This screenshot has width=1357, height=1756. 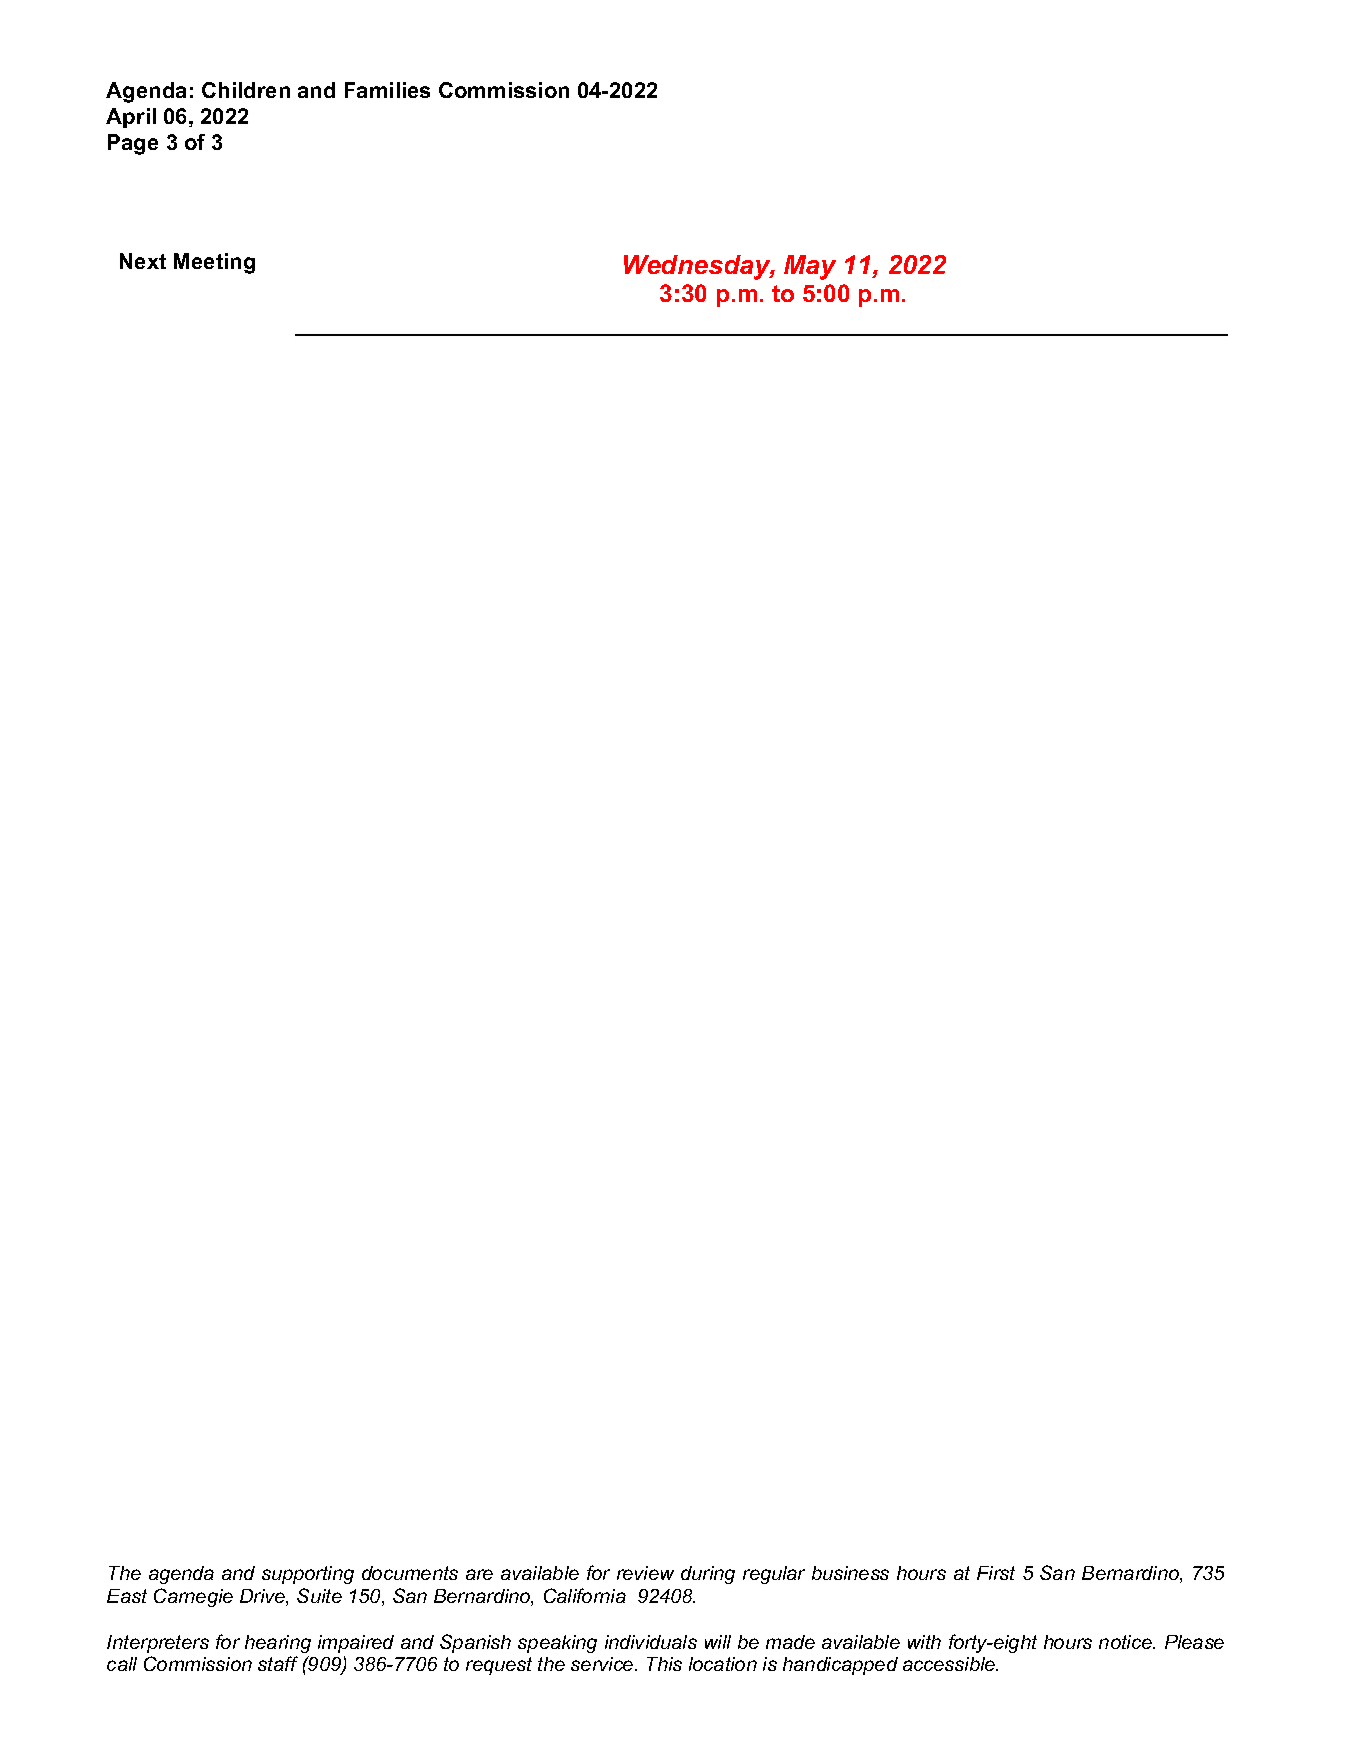 What do you see at coordinates (645, 1573) in the screenshot?
I see `review` at bounding box center [645, 1573].
